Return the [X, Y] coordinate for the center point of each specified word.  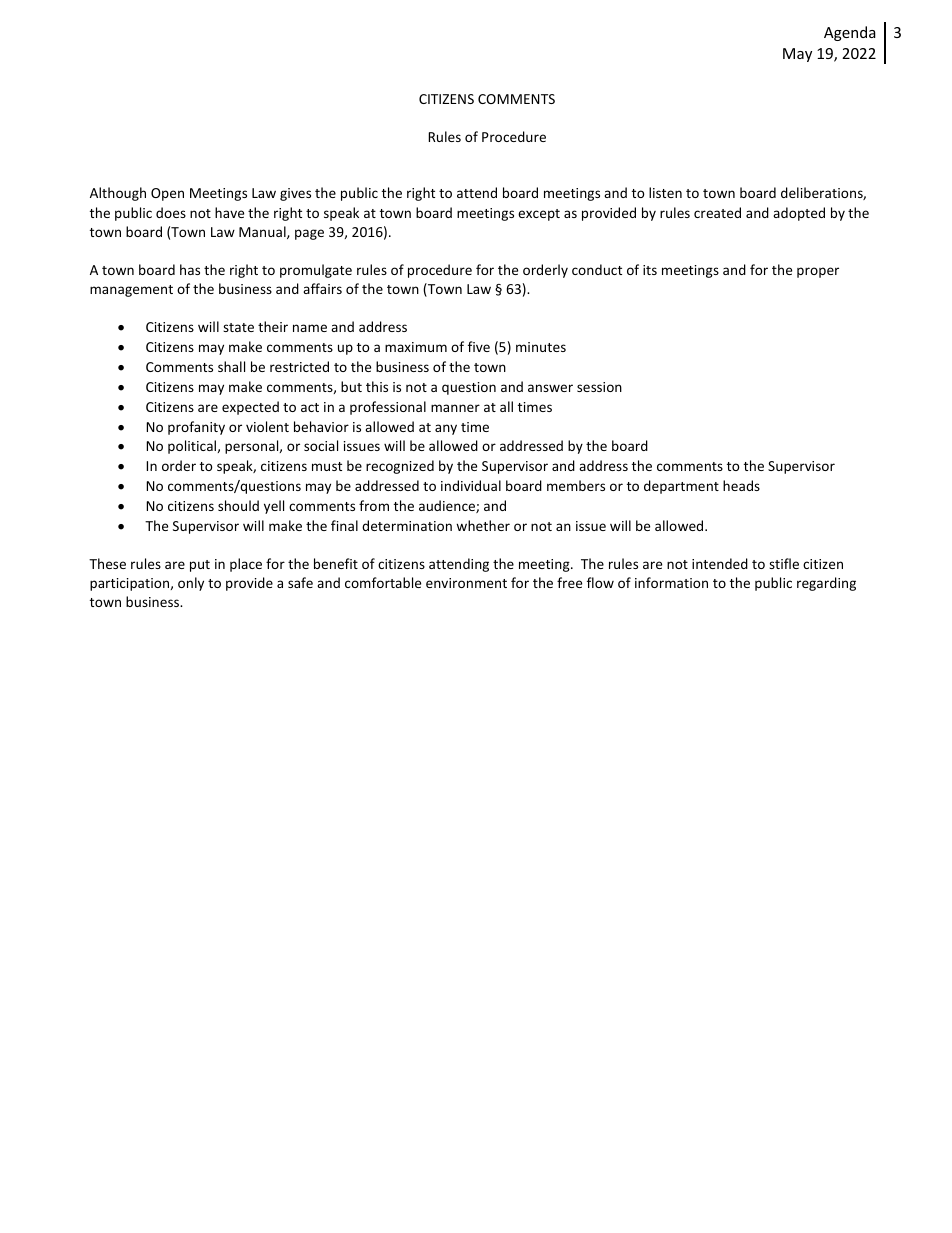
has [190, 269]
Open [167, 194]
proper [818, 272]
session [599, 387]
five [479, 346]
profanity [196, 428]
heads [741, 485]
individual [471, 485]
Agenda [850, 33]
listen [665, 192]
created [717, 212]
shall [231, 366]
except [539, 215]
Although [118, 194]
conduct [597, 269]
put [200, 566]
